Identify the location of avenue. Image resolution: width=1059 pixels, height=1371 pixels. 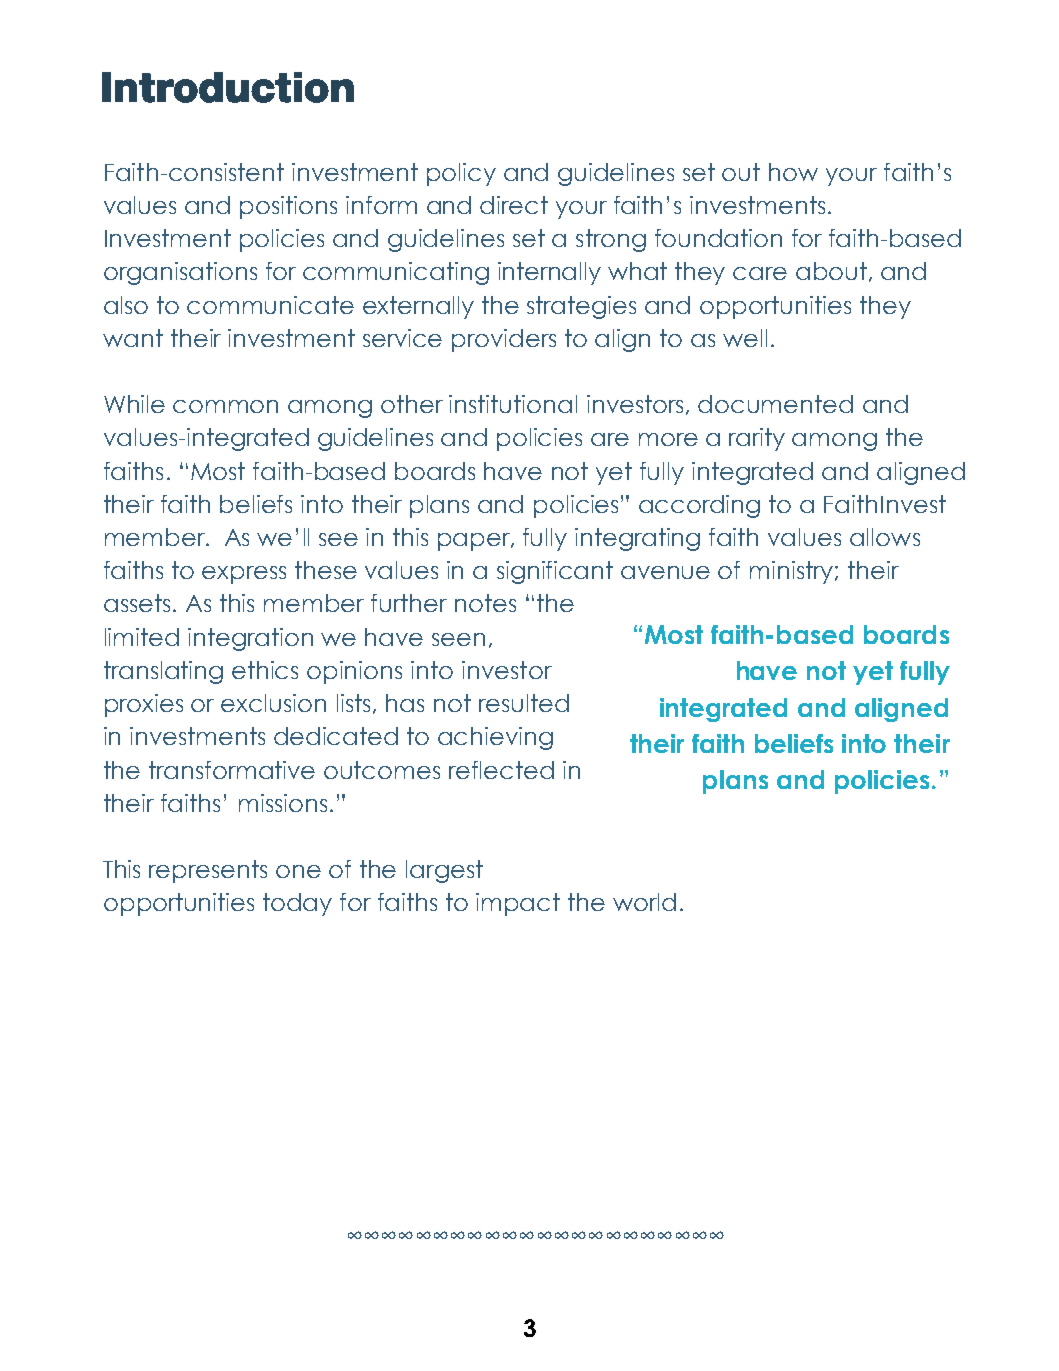
(665, 572).
